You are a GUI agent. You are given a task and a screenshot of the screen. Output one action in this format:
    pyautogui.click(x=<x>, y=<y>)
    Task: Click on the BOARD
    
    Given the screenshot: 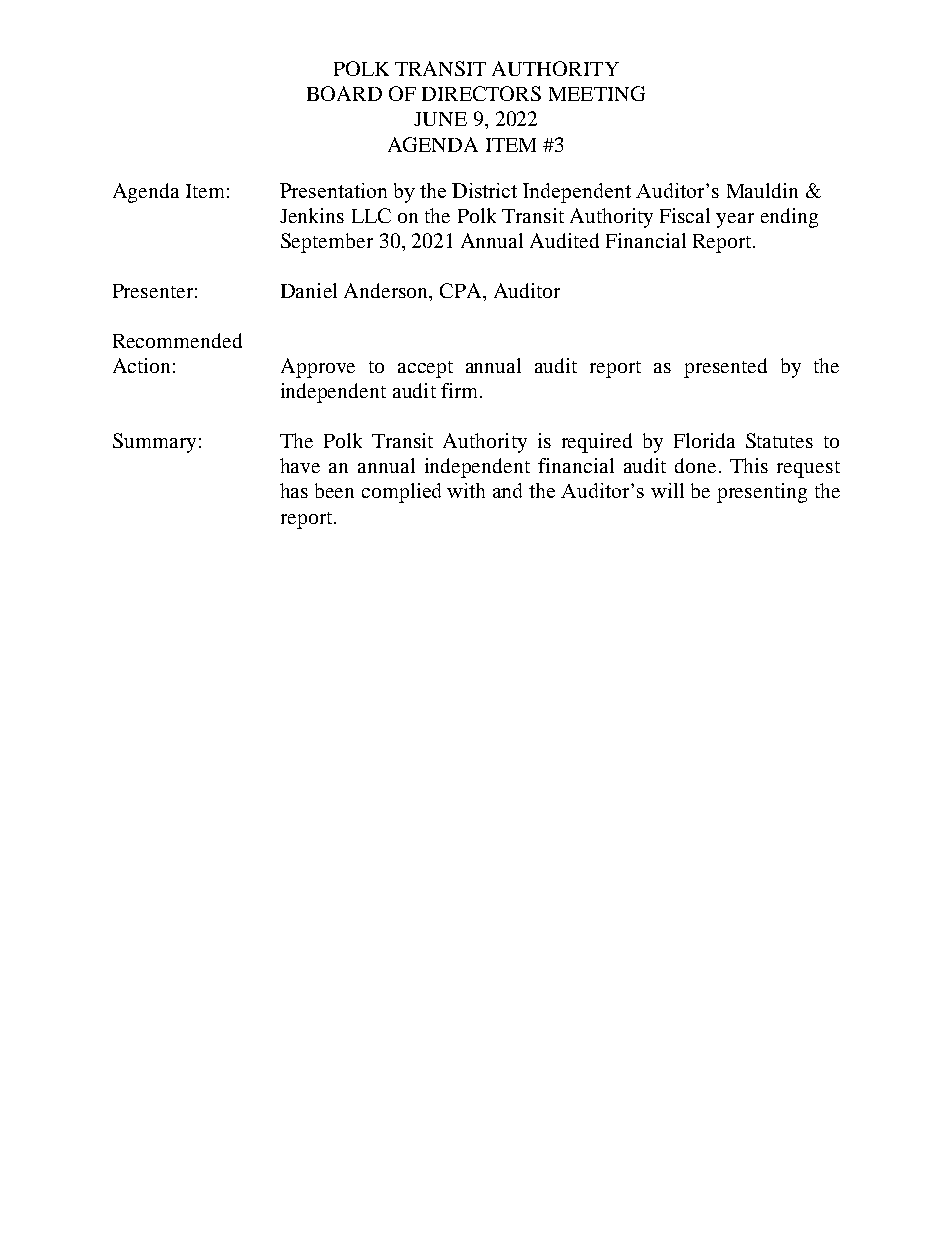 What is the action you would take?
    pyautogui.click(x=344, y=93)
